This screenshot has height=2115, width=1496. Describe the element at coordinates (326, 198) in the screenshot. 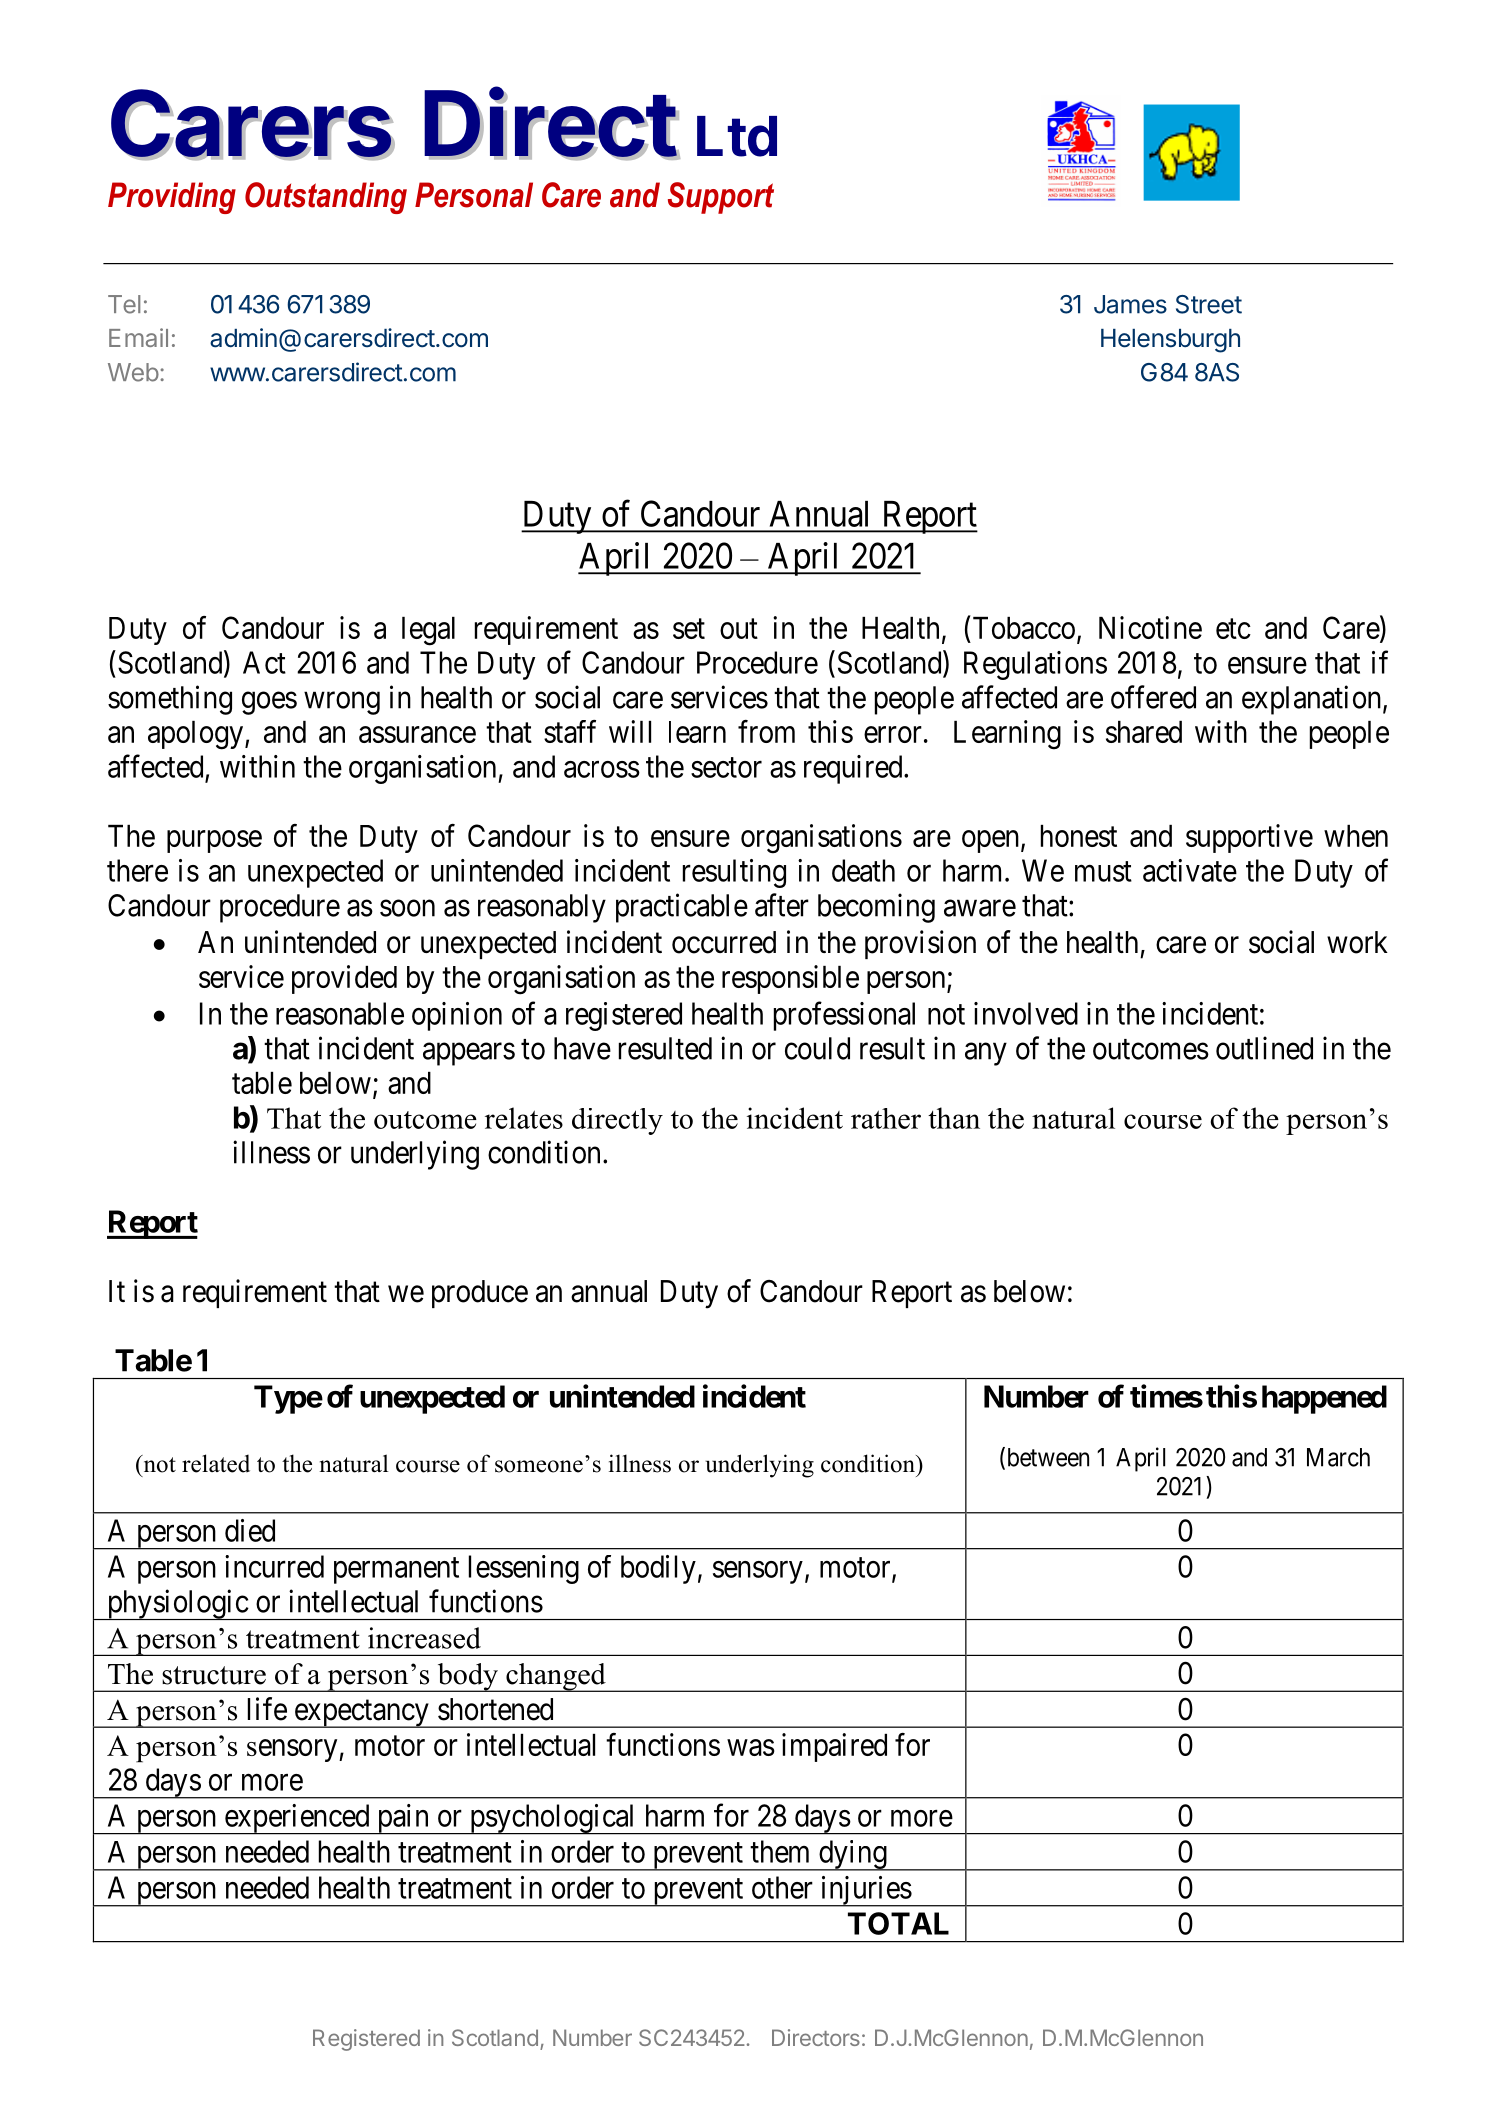

I see `Outstanding` at that location.
